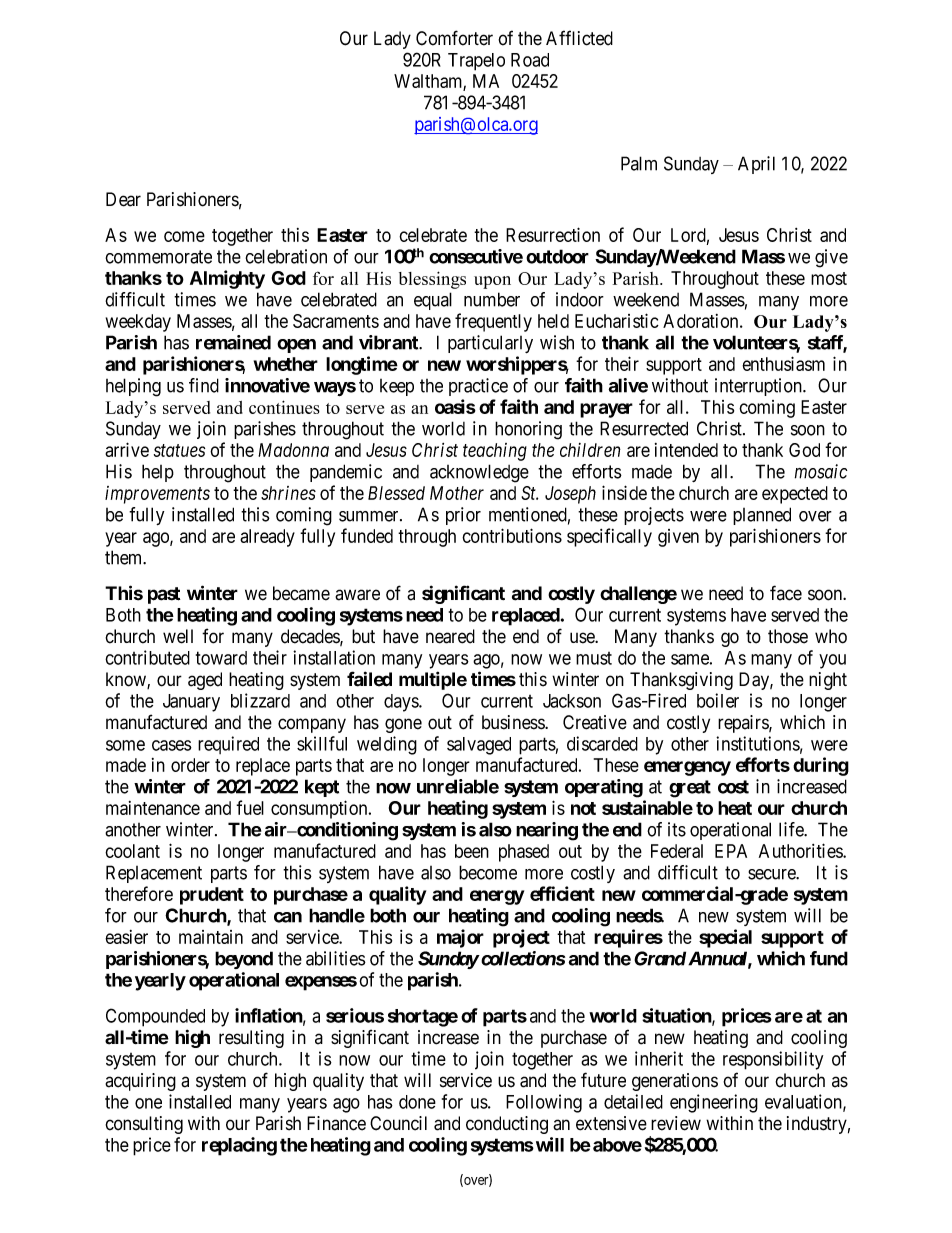 Image resolution: width=952 pixels, height=1233 pixels. What do you see at coordinates (786, 593) in the screenshot?
I see `face` at bounding box center [786, 593].
